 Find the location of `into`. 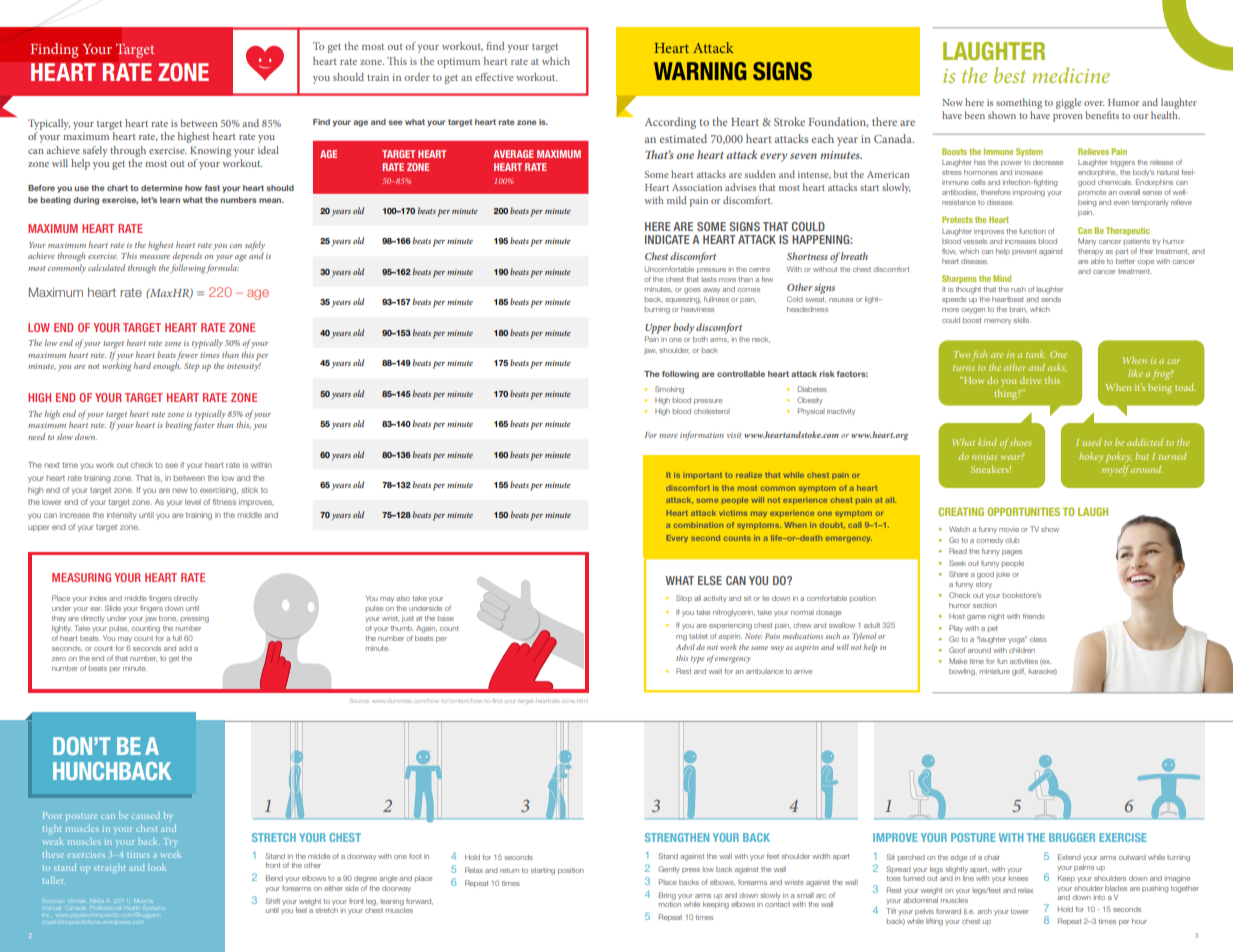

into is located at coordinates (1099, 897).
